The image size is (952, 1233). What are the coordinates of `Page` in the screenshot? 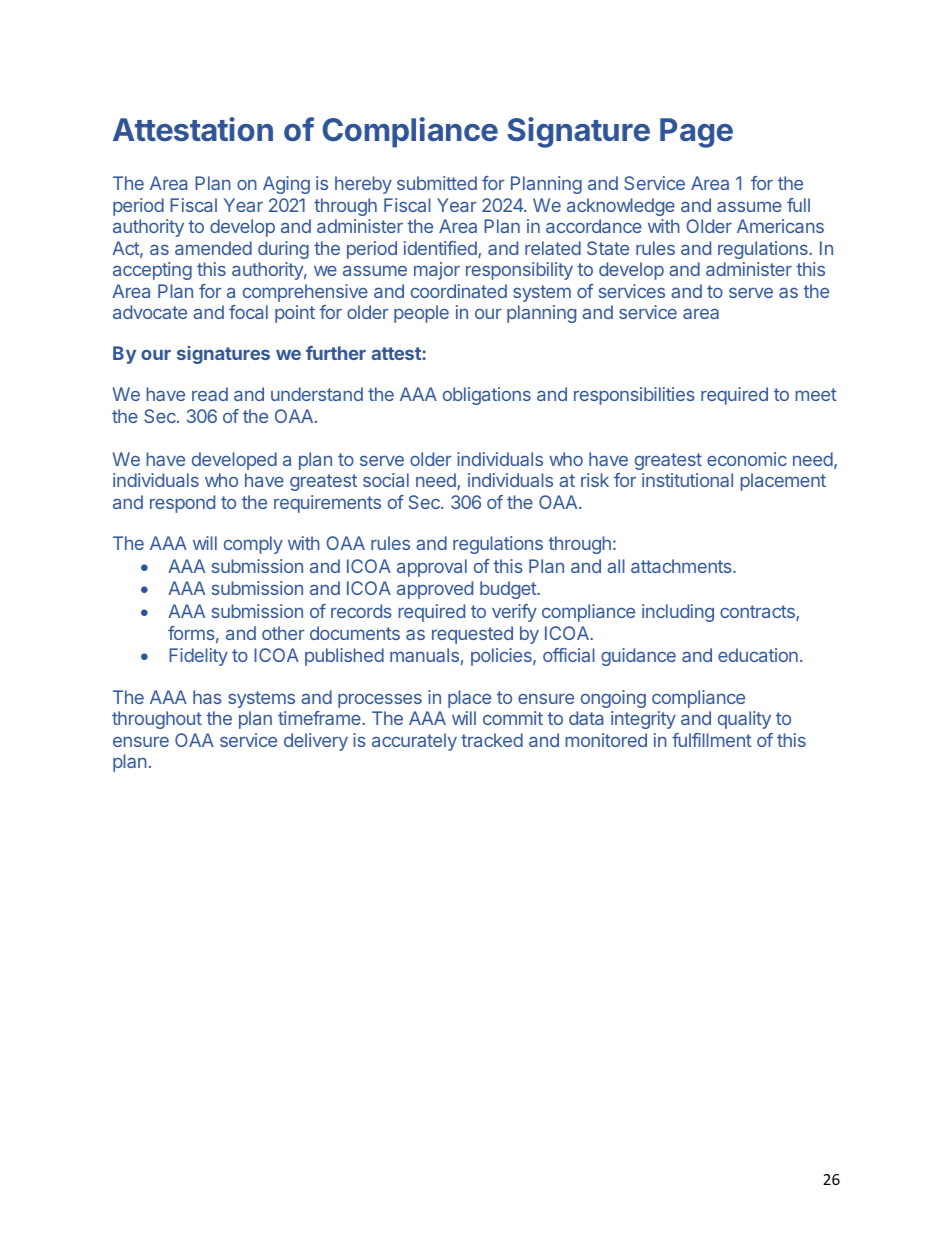 It's located at (696, 133).
